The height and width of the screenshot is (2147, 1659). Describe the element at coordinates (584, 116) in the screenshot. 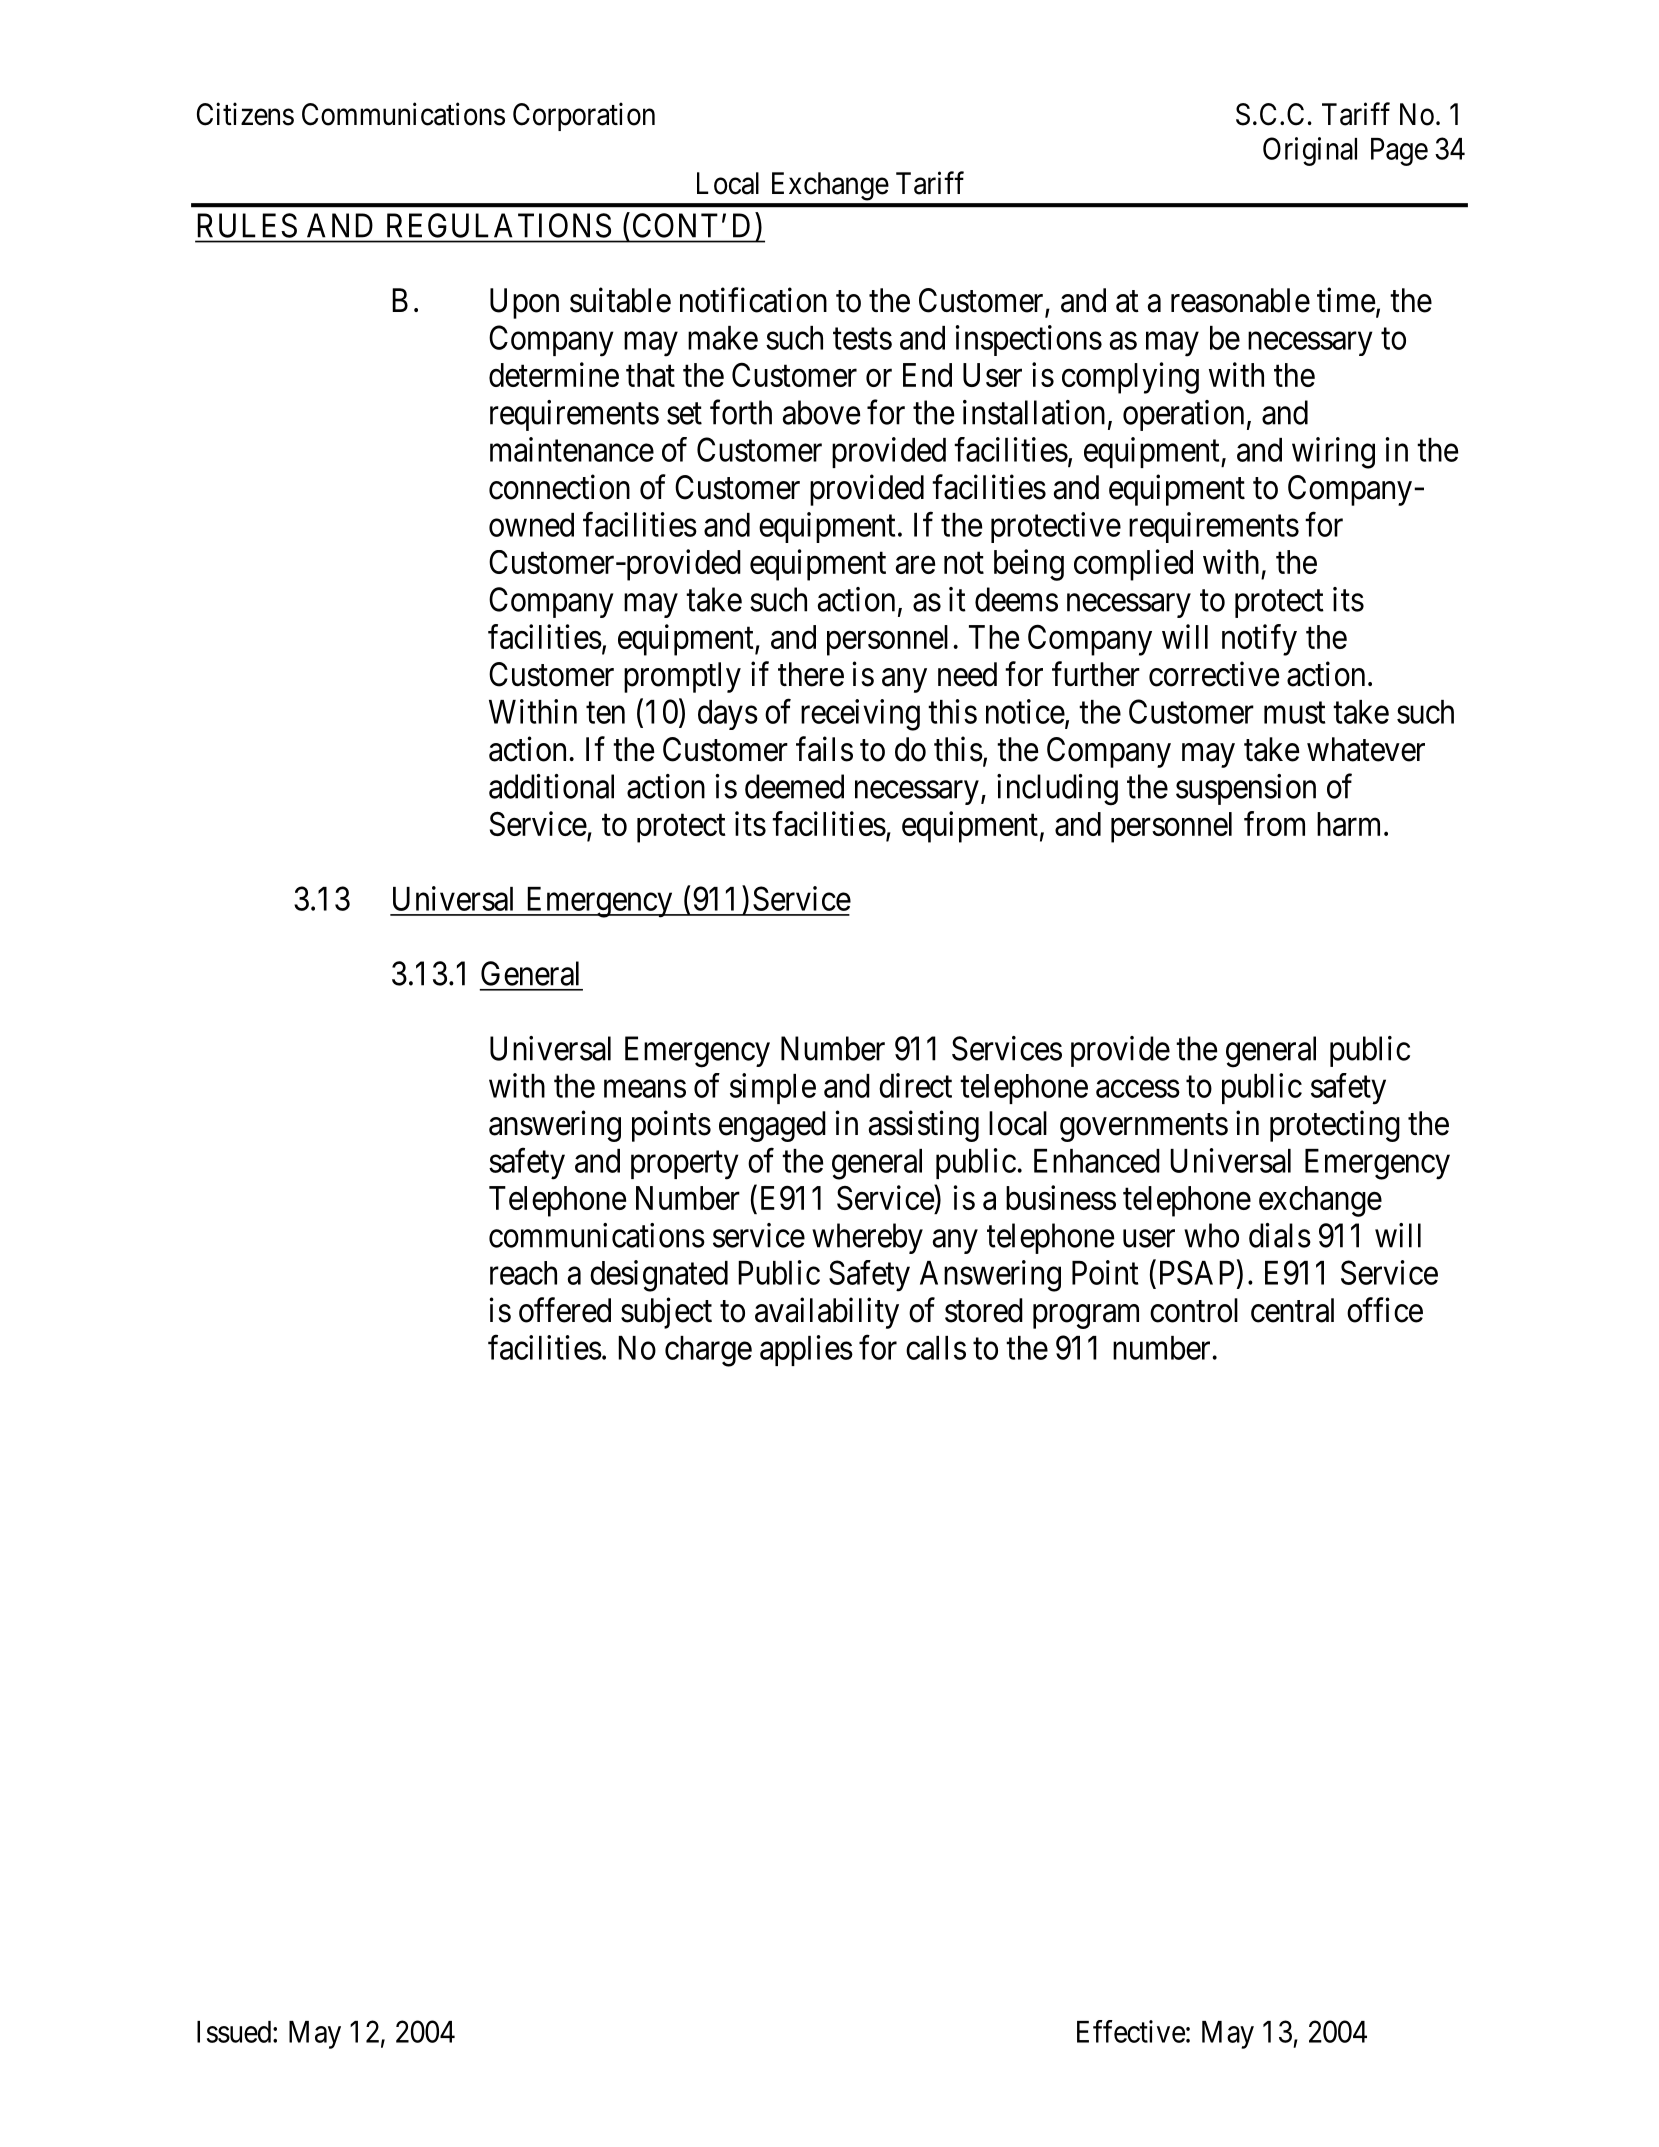

I see `Corporation` at that location.
